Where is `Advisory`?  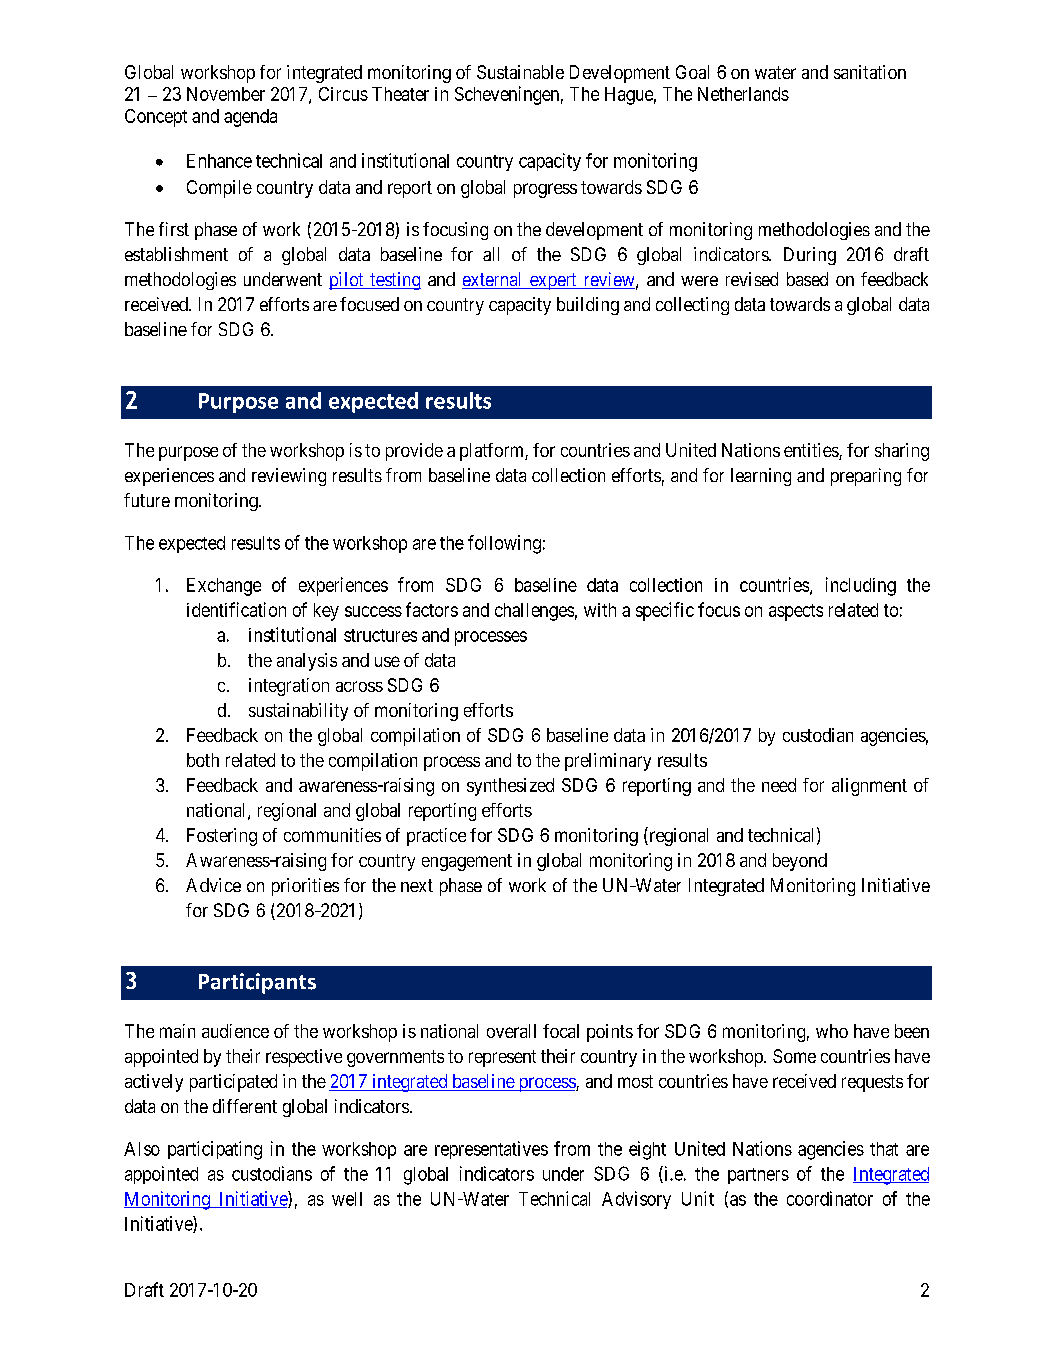 Advisory is located at coordinates (636, 1200).
